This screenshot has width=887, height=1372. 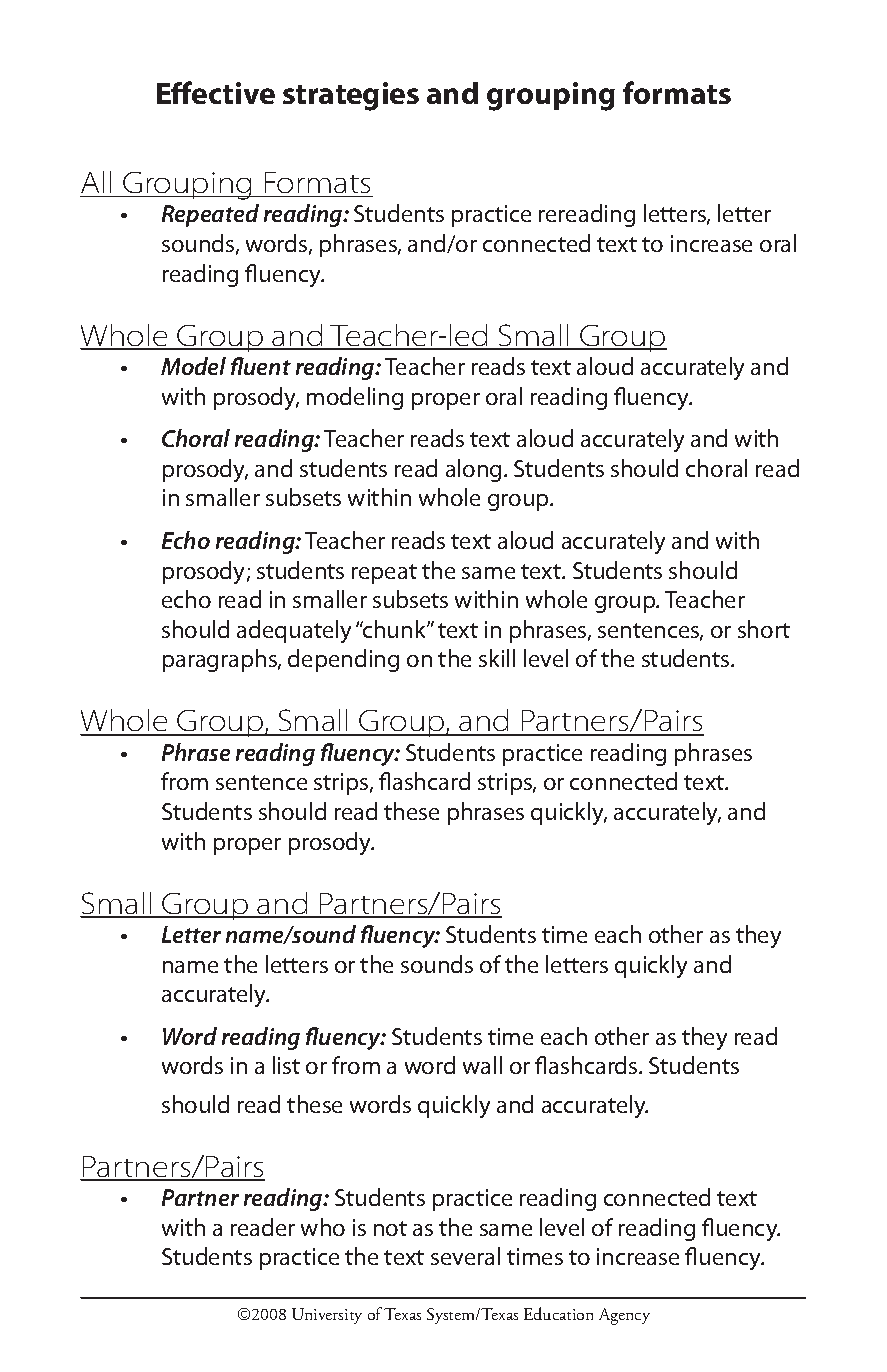 What do you see at coordinates (216, 92) in the screenshot?
I see `Effective` at bounding box center [216, 92].
